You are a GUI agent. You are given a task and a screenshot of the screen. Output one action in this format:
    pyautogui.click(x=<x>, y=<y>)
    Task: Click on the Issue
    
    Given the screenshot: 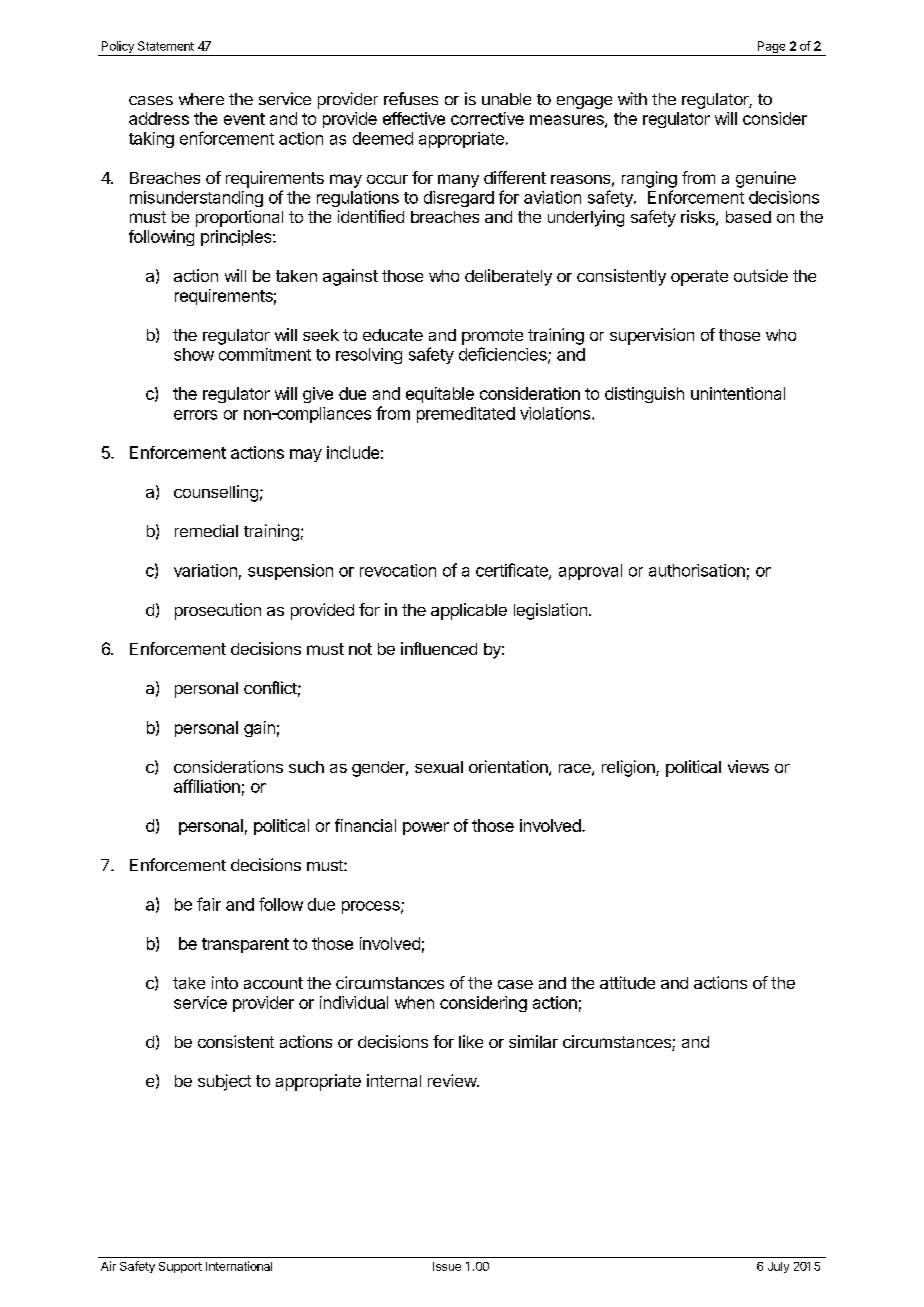 What is the action you would take?
    pyautogui.click(x=447, y=1266)
